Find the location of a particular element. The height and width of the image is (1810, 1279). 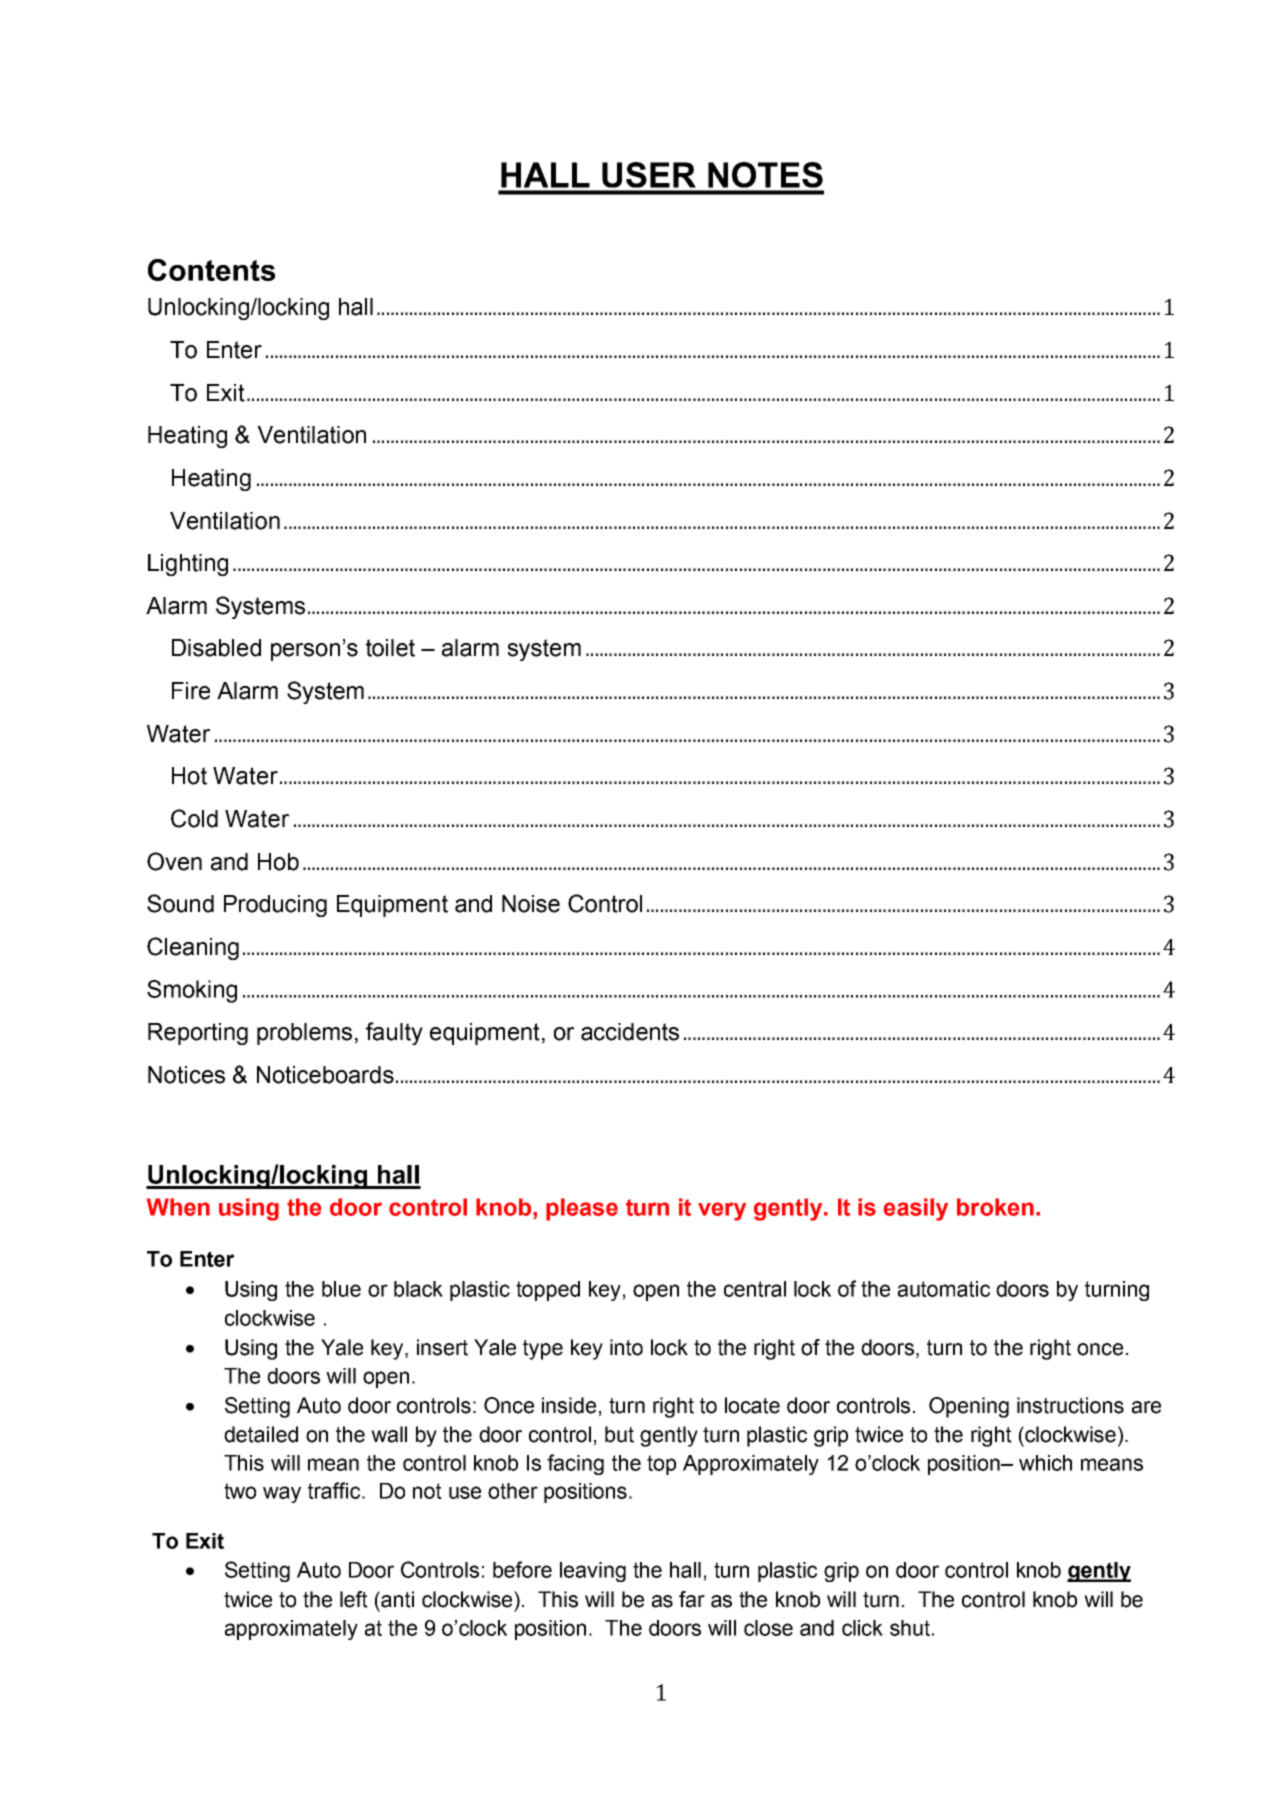

Disabled is located at coordinates (216, 648).
